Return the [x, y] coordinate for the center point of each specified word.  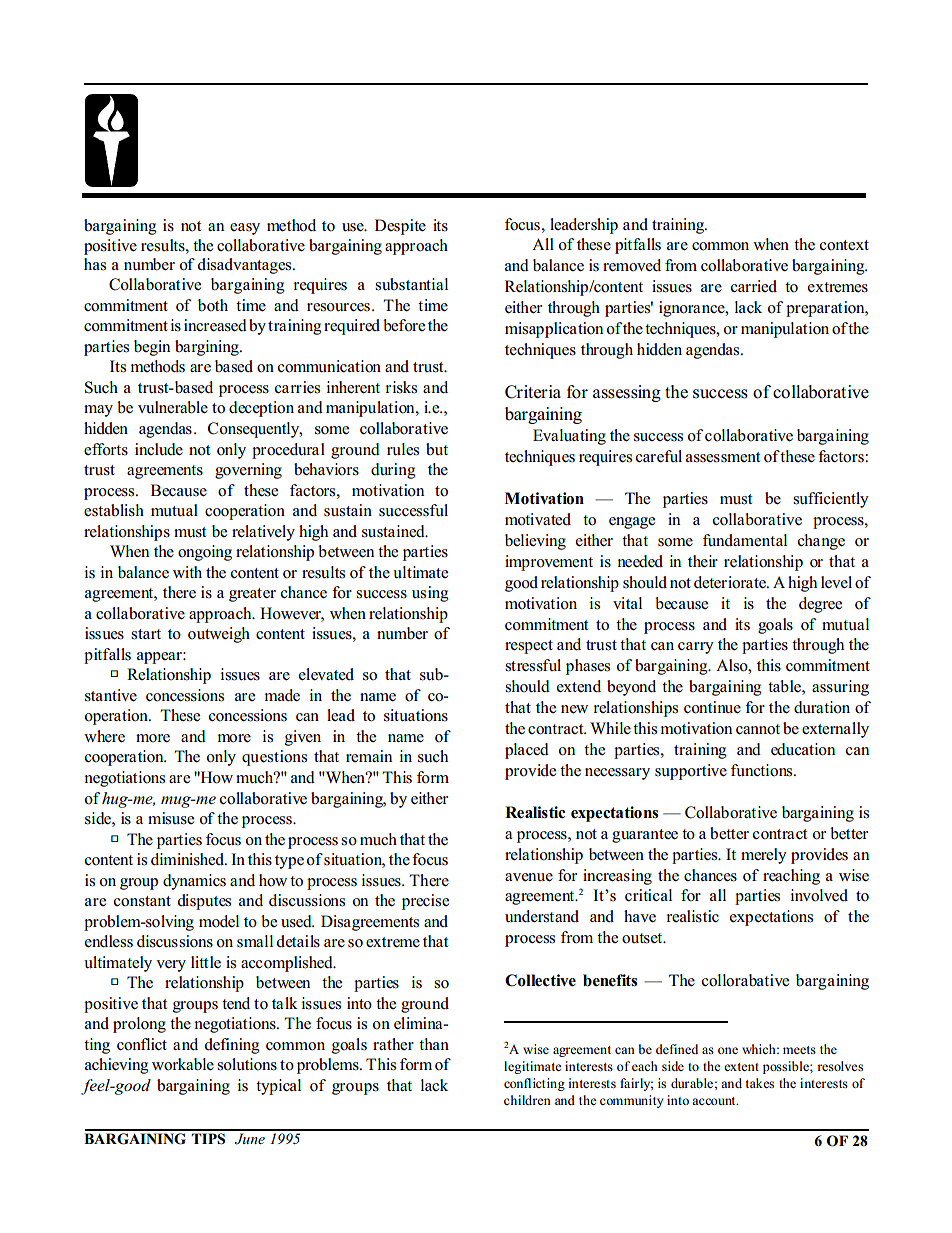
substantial [411, 284]
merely [764, 856]
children [527, 1100]
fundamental [745, 540]
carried [754, 286]
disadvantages [245, 266]
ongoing [205, 553]
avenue [529, 877]
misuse [171, 818]
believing [535, 542]
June [249, 1139]
